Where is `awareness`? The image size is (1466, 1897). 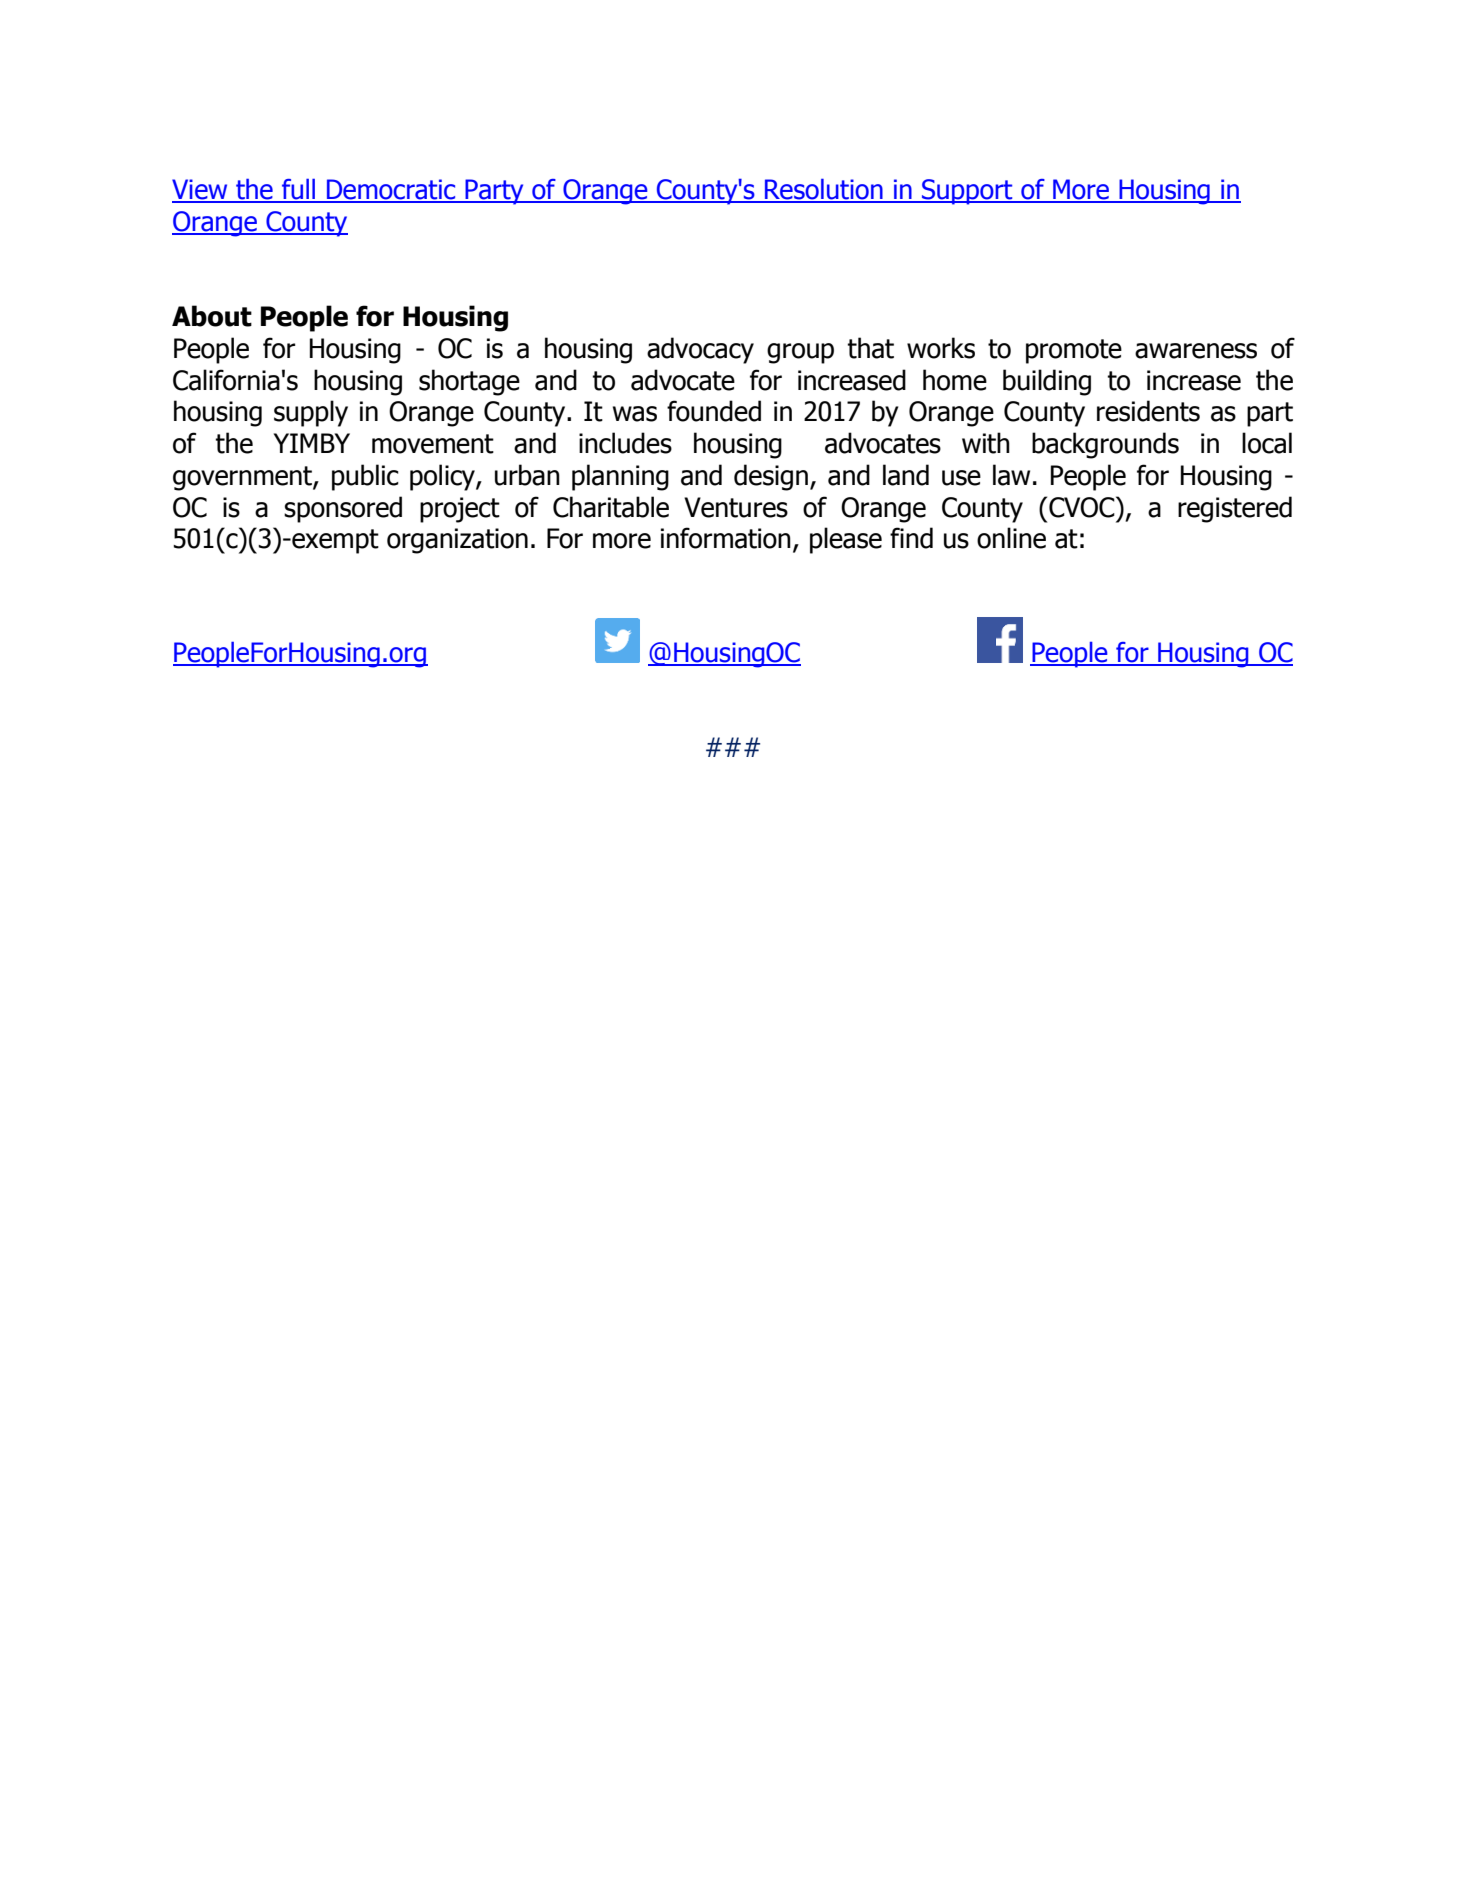
awareness is located at coordinates (1196, 351).
